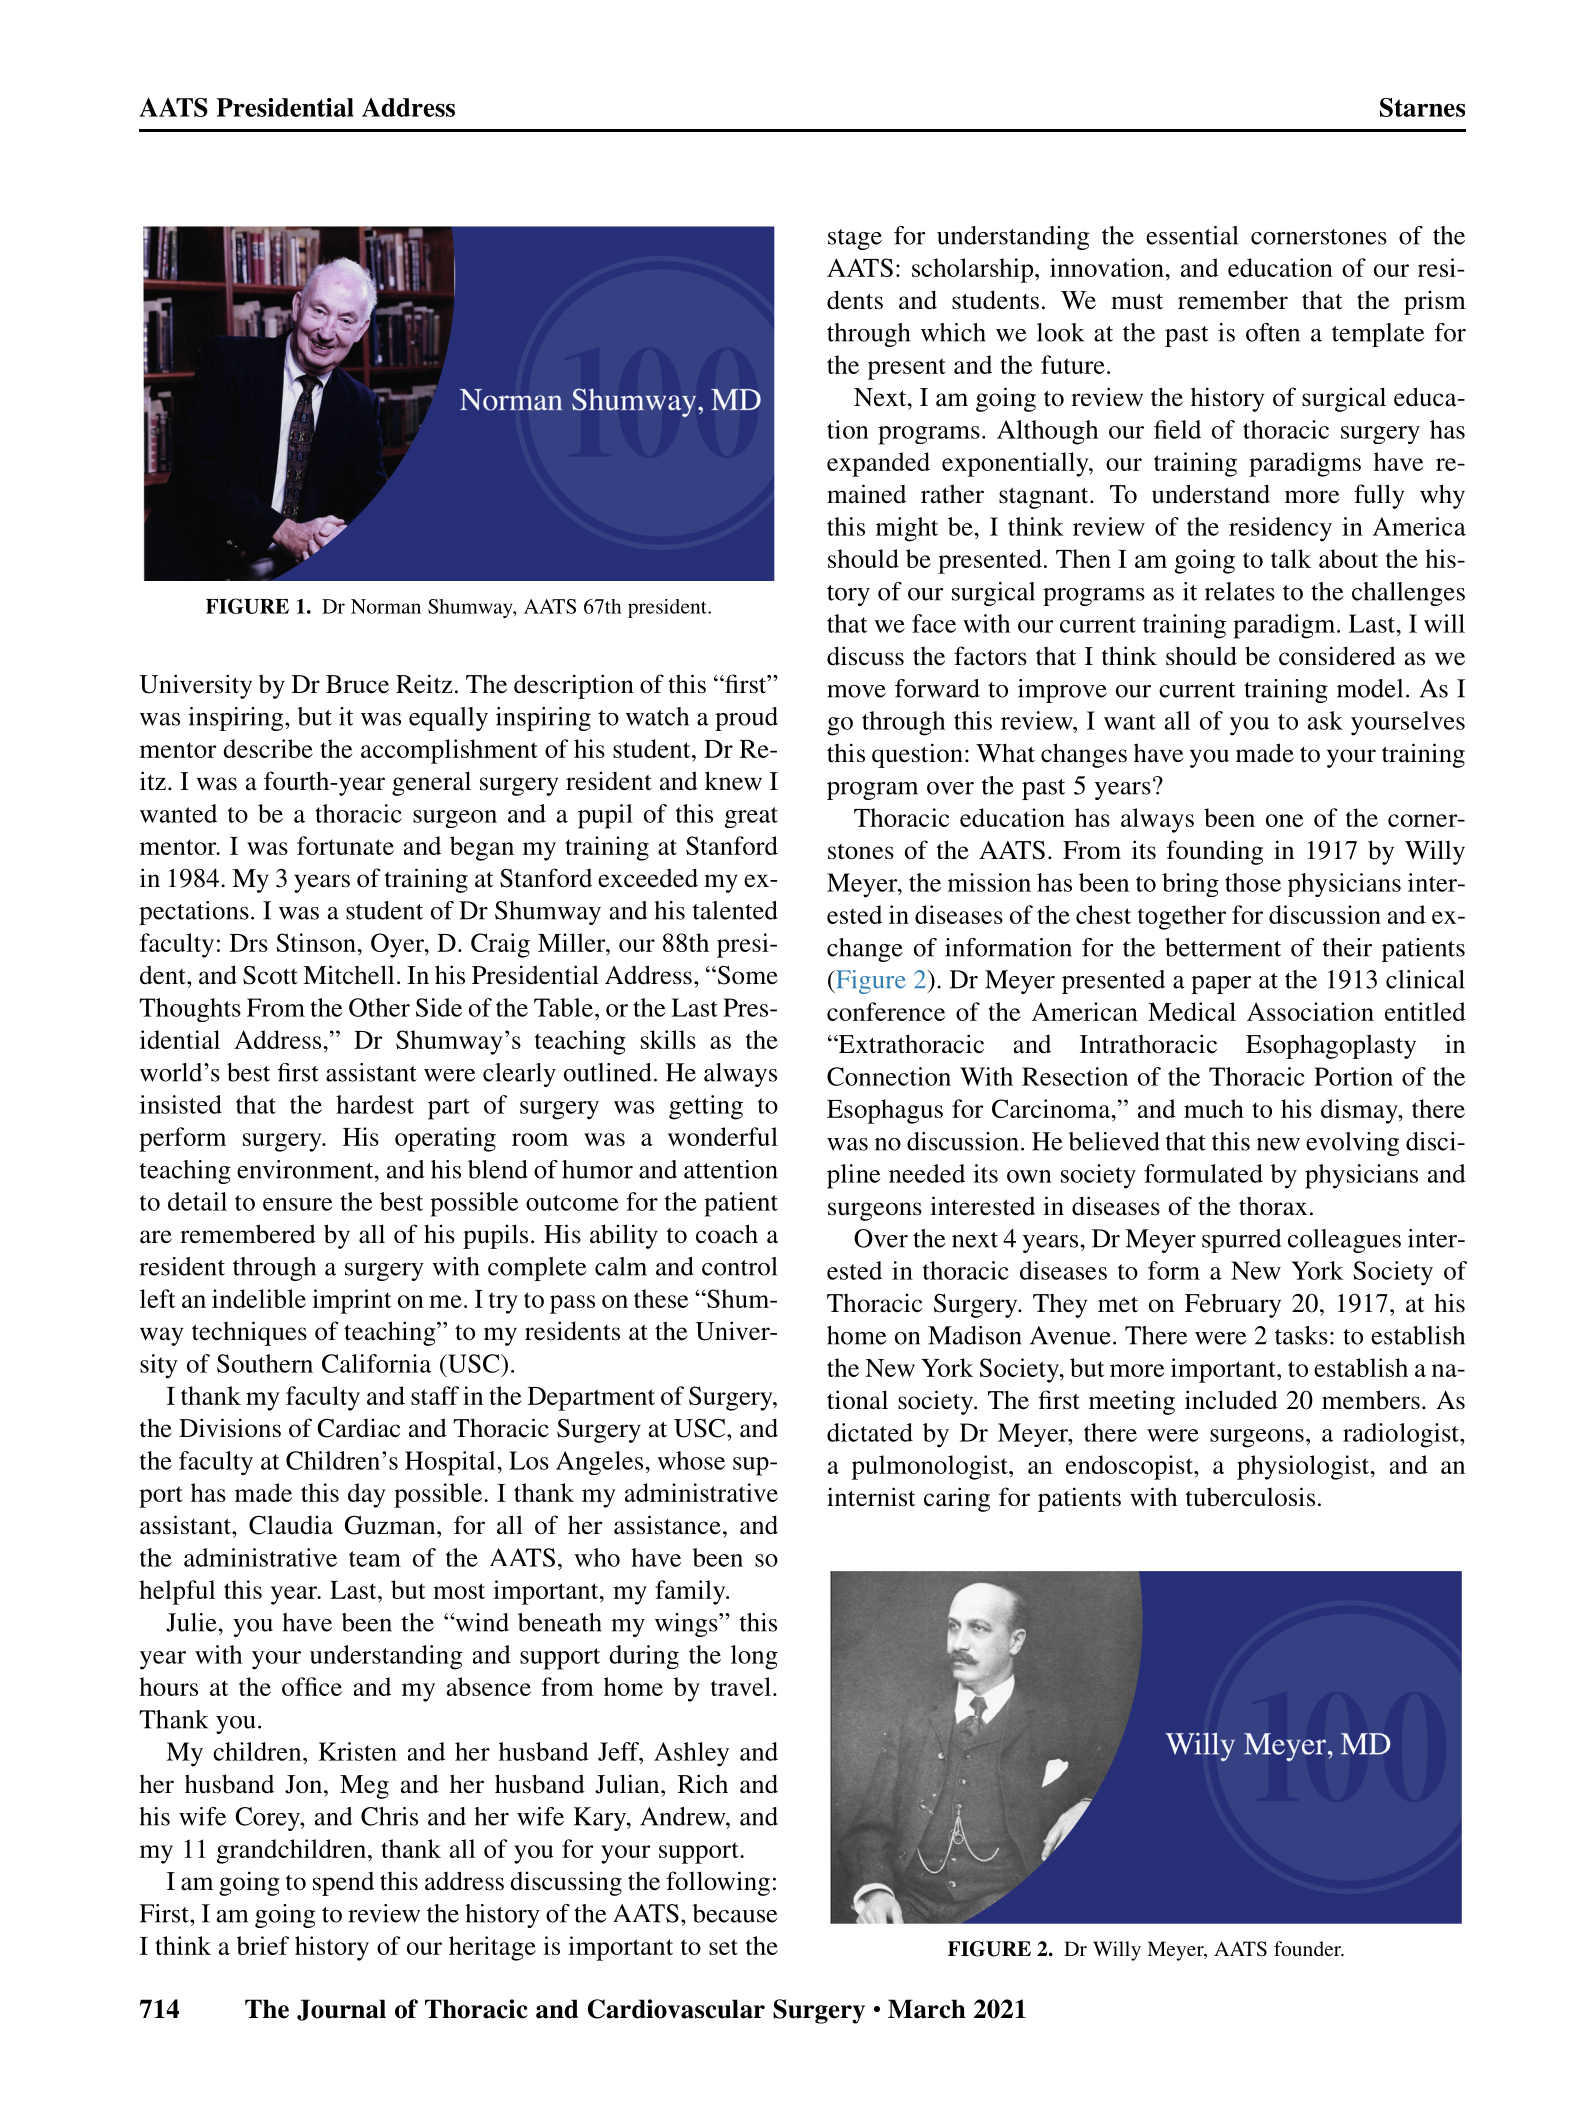  What do you see at coordinates (1309, 1948) in the page?
I see `founder` at bounding box center [1309, 1948].
